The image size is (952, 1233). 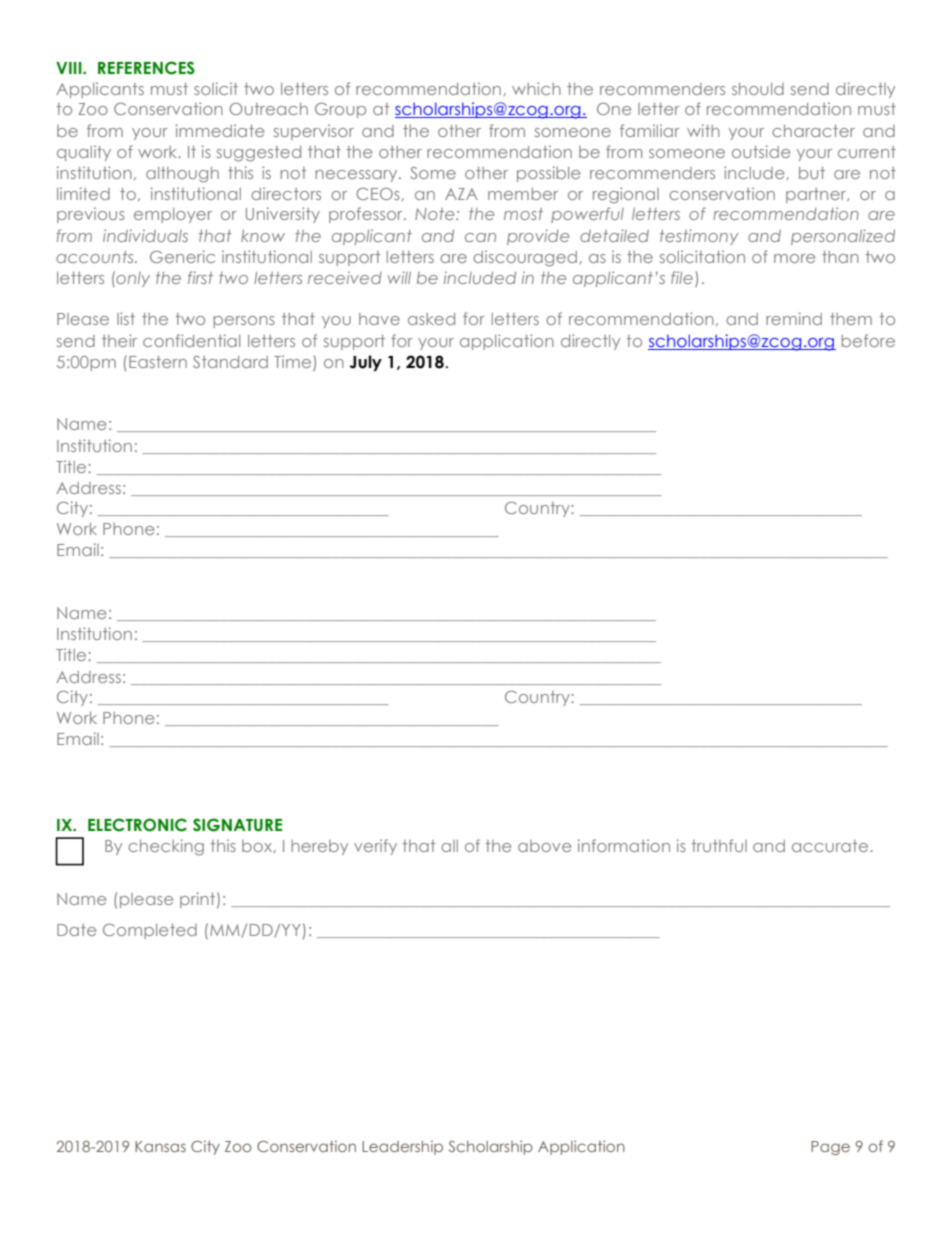 What do you see at coordinates (449, 846) in the document?
I see `all` at bounding box center [449, 846].
